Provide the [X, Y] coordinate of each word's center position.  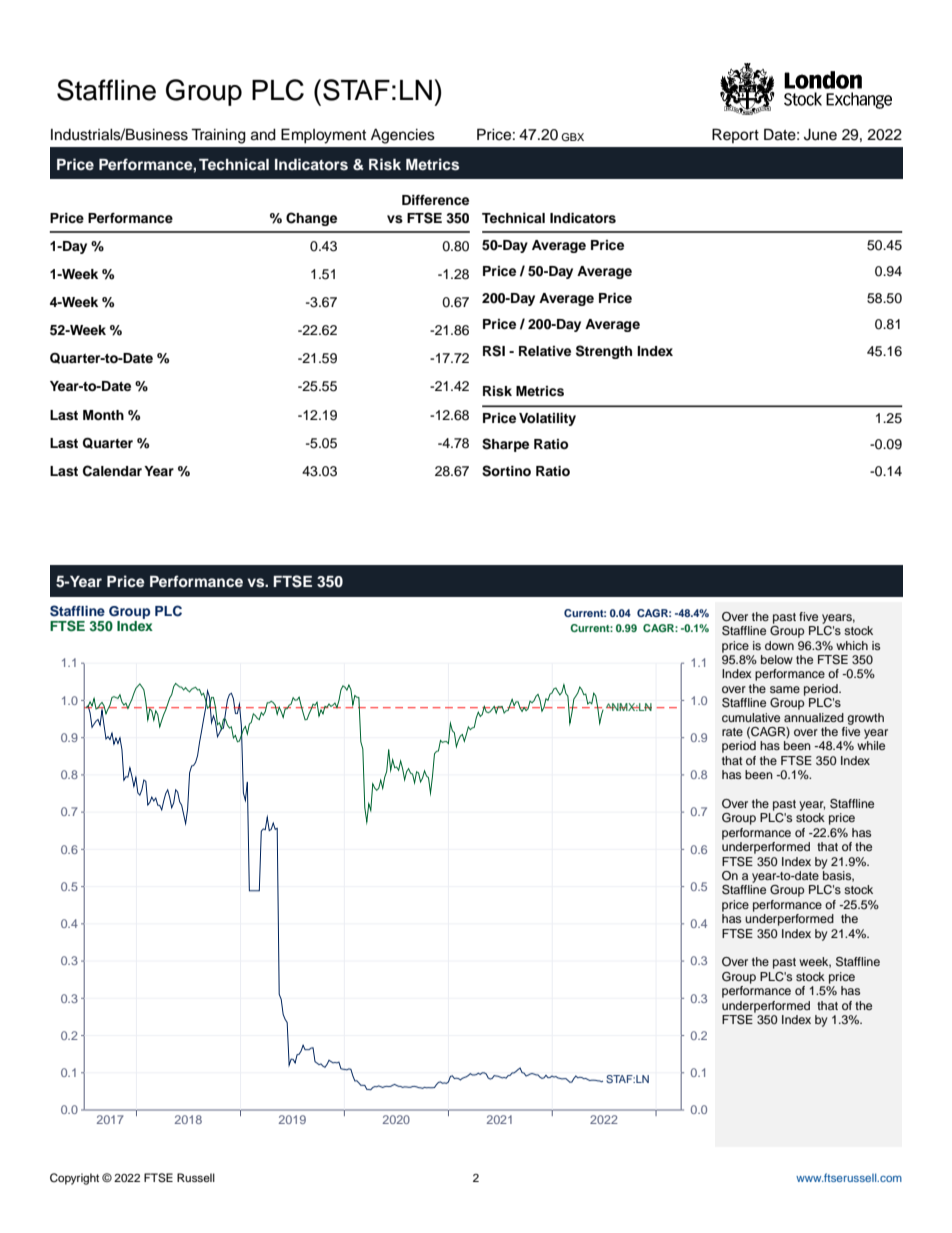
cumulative [751, 717]
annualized [814, 717]
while [871, 745]
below [777, 659]
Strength [604, 352]
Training [218, 136]
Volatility [547, 419]
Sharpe [505, 445]
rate [732, 732]
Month [103, 415]
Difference [435, 200]
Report [735, 135]
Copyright [74, 1179]
